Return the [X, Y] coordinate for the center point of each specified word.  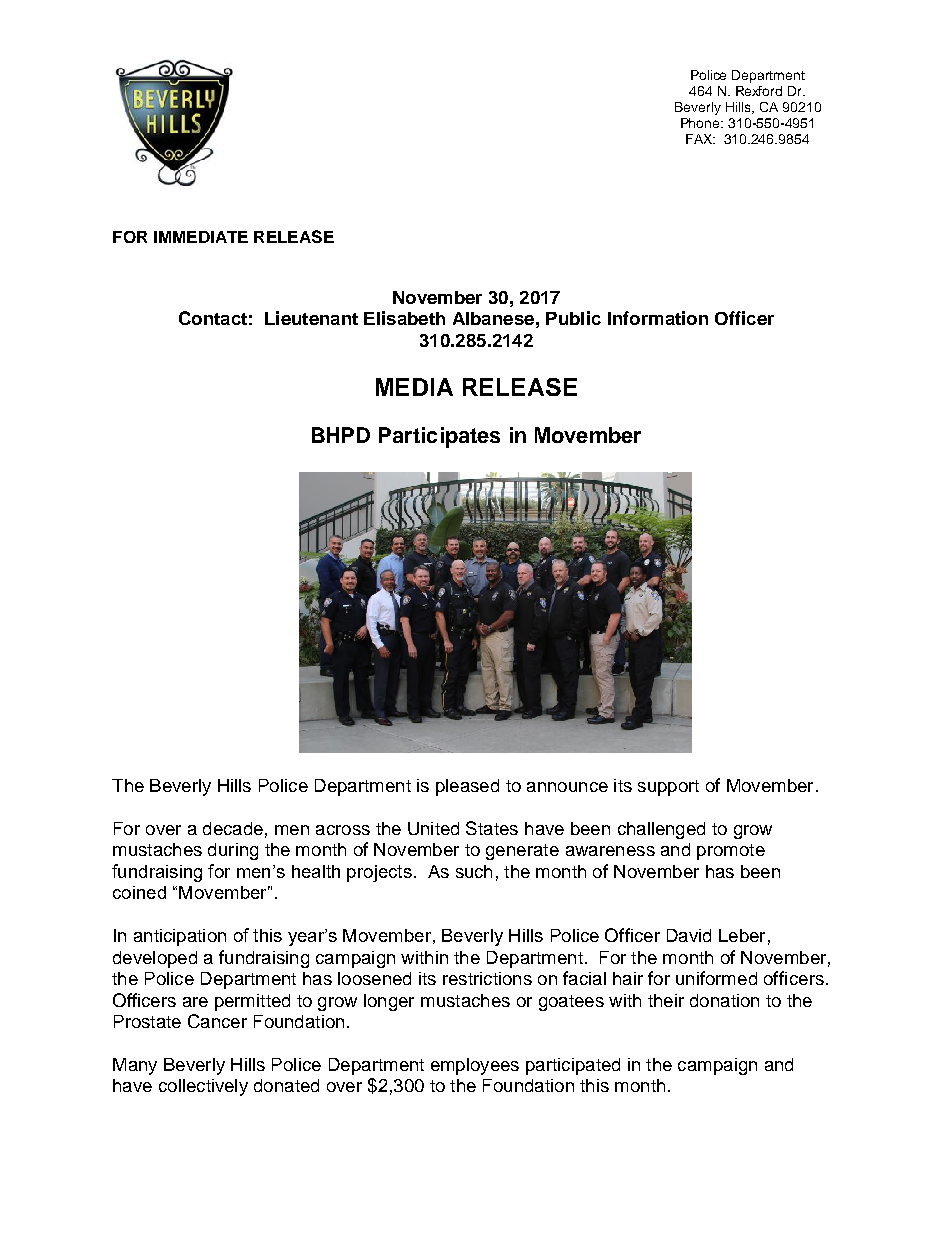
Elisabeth [404, 318]
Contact [213, 318]
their [666, 1000]
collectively [203, 1087]
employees [475, 1066]
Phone [701, 123]
